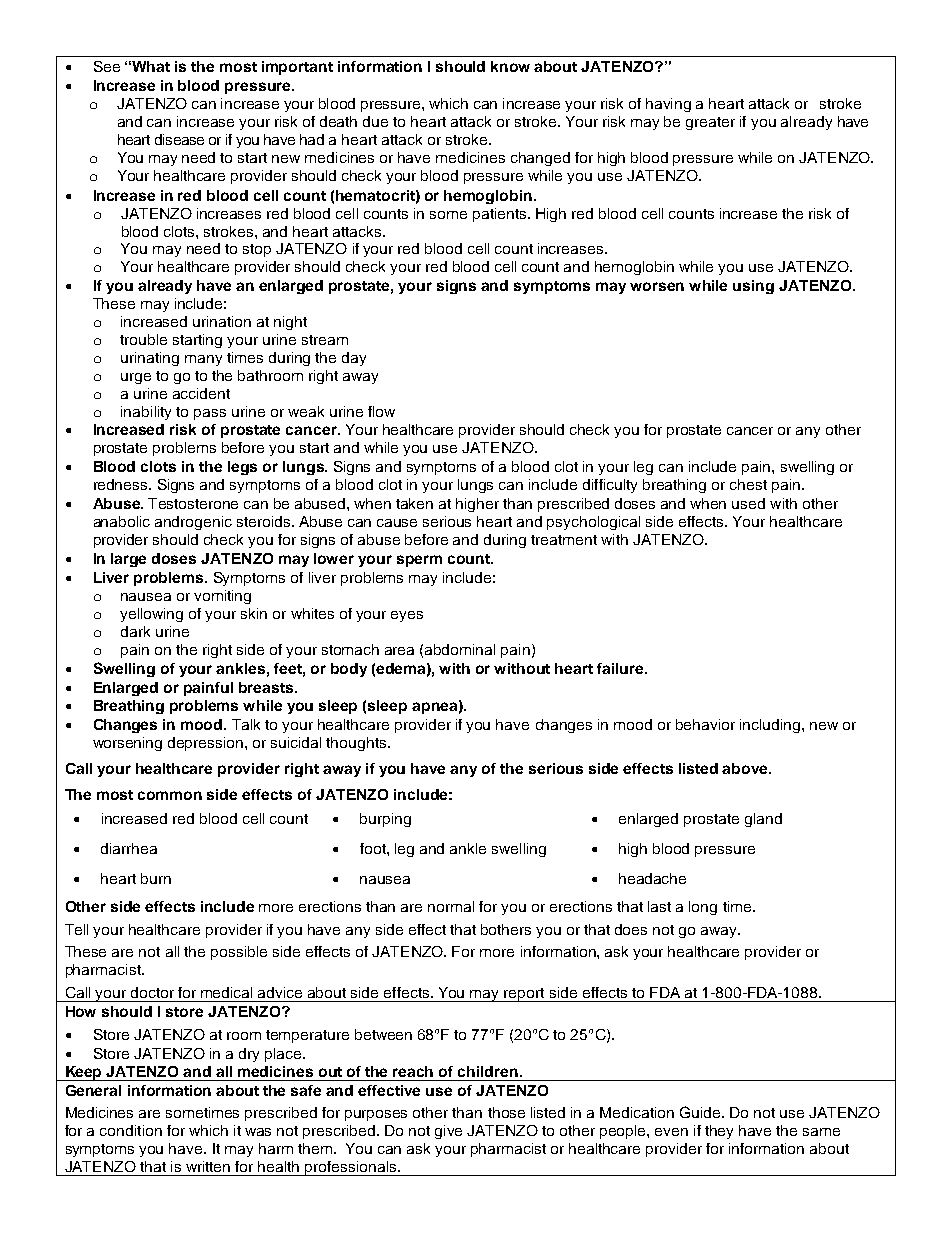 The image size is (952, 1233). Describe the element at coordinates (407, 616) in the screenshot. I see `eyes` at that location.
